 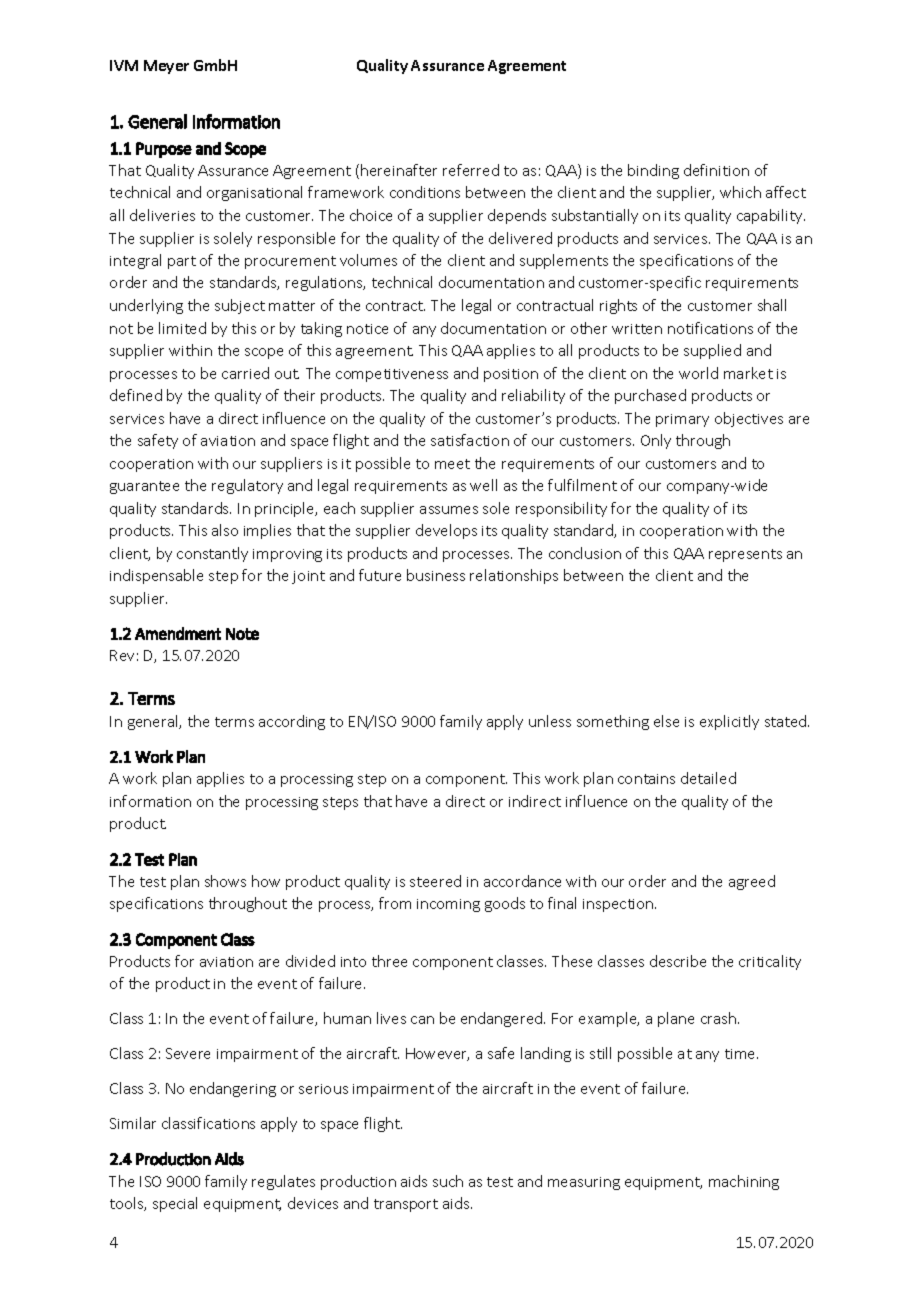 I want to click on Meyer, so click(x=166, y=67).
